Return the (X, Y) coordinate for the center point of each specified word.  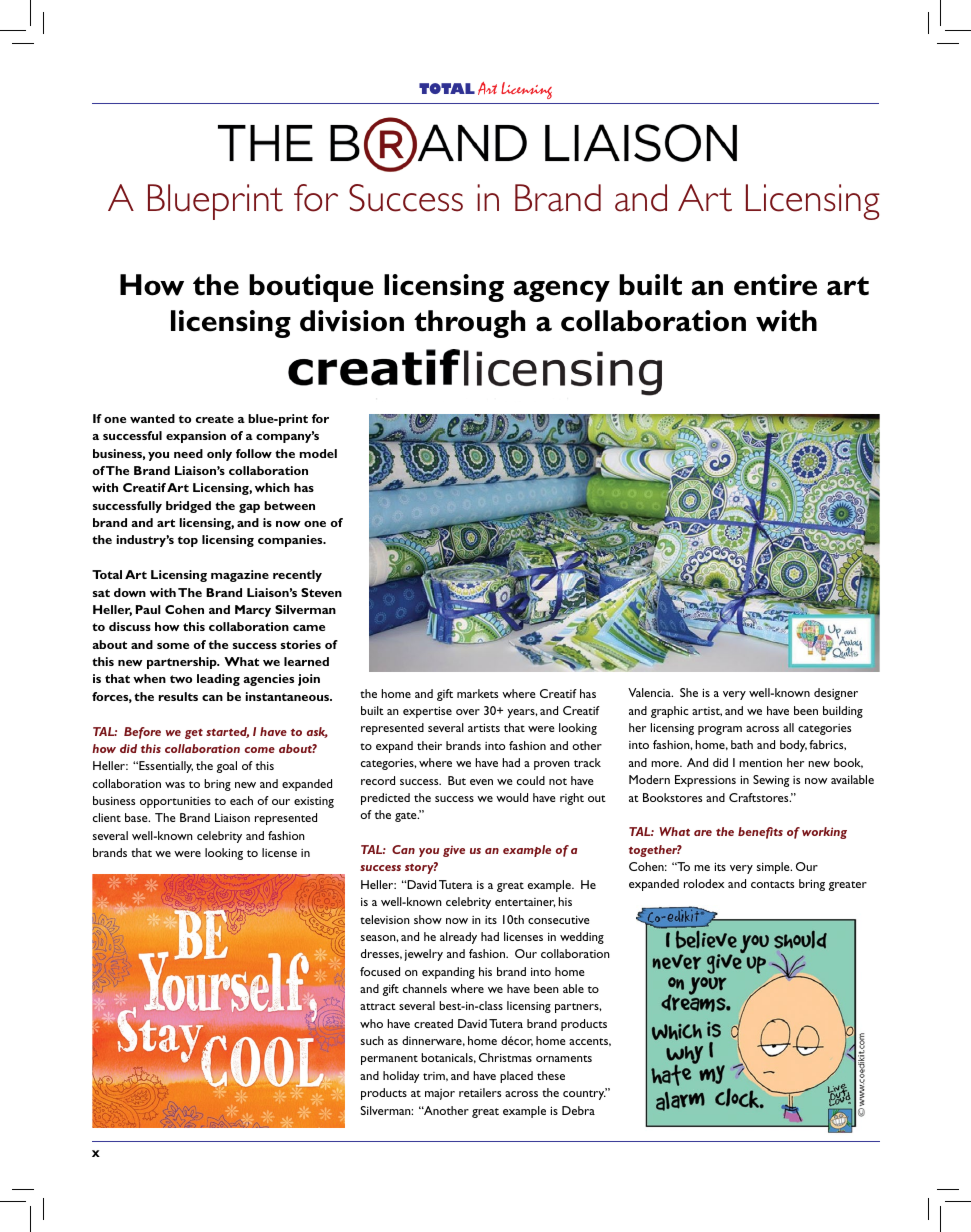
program (720, 730)
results (178, 696)
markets (477, 693)
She (689, 692)
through (469, 324)
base (137, 817)
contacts (772, 884)
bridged (188, 507)
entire (775, 285)
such (372, 1040)
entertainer (525, 902)
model (318, 453)
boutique (311, 288)
